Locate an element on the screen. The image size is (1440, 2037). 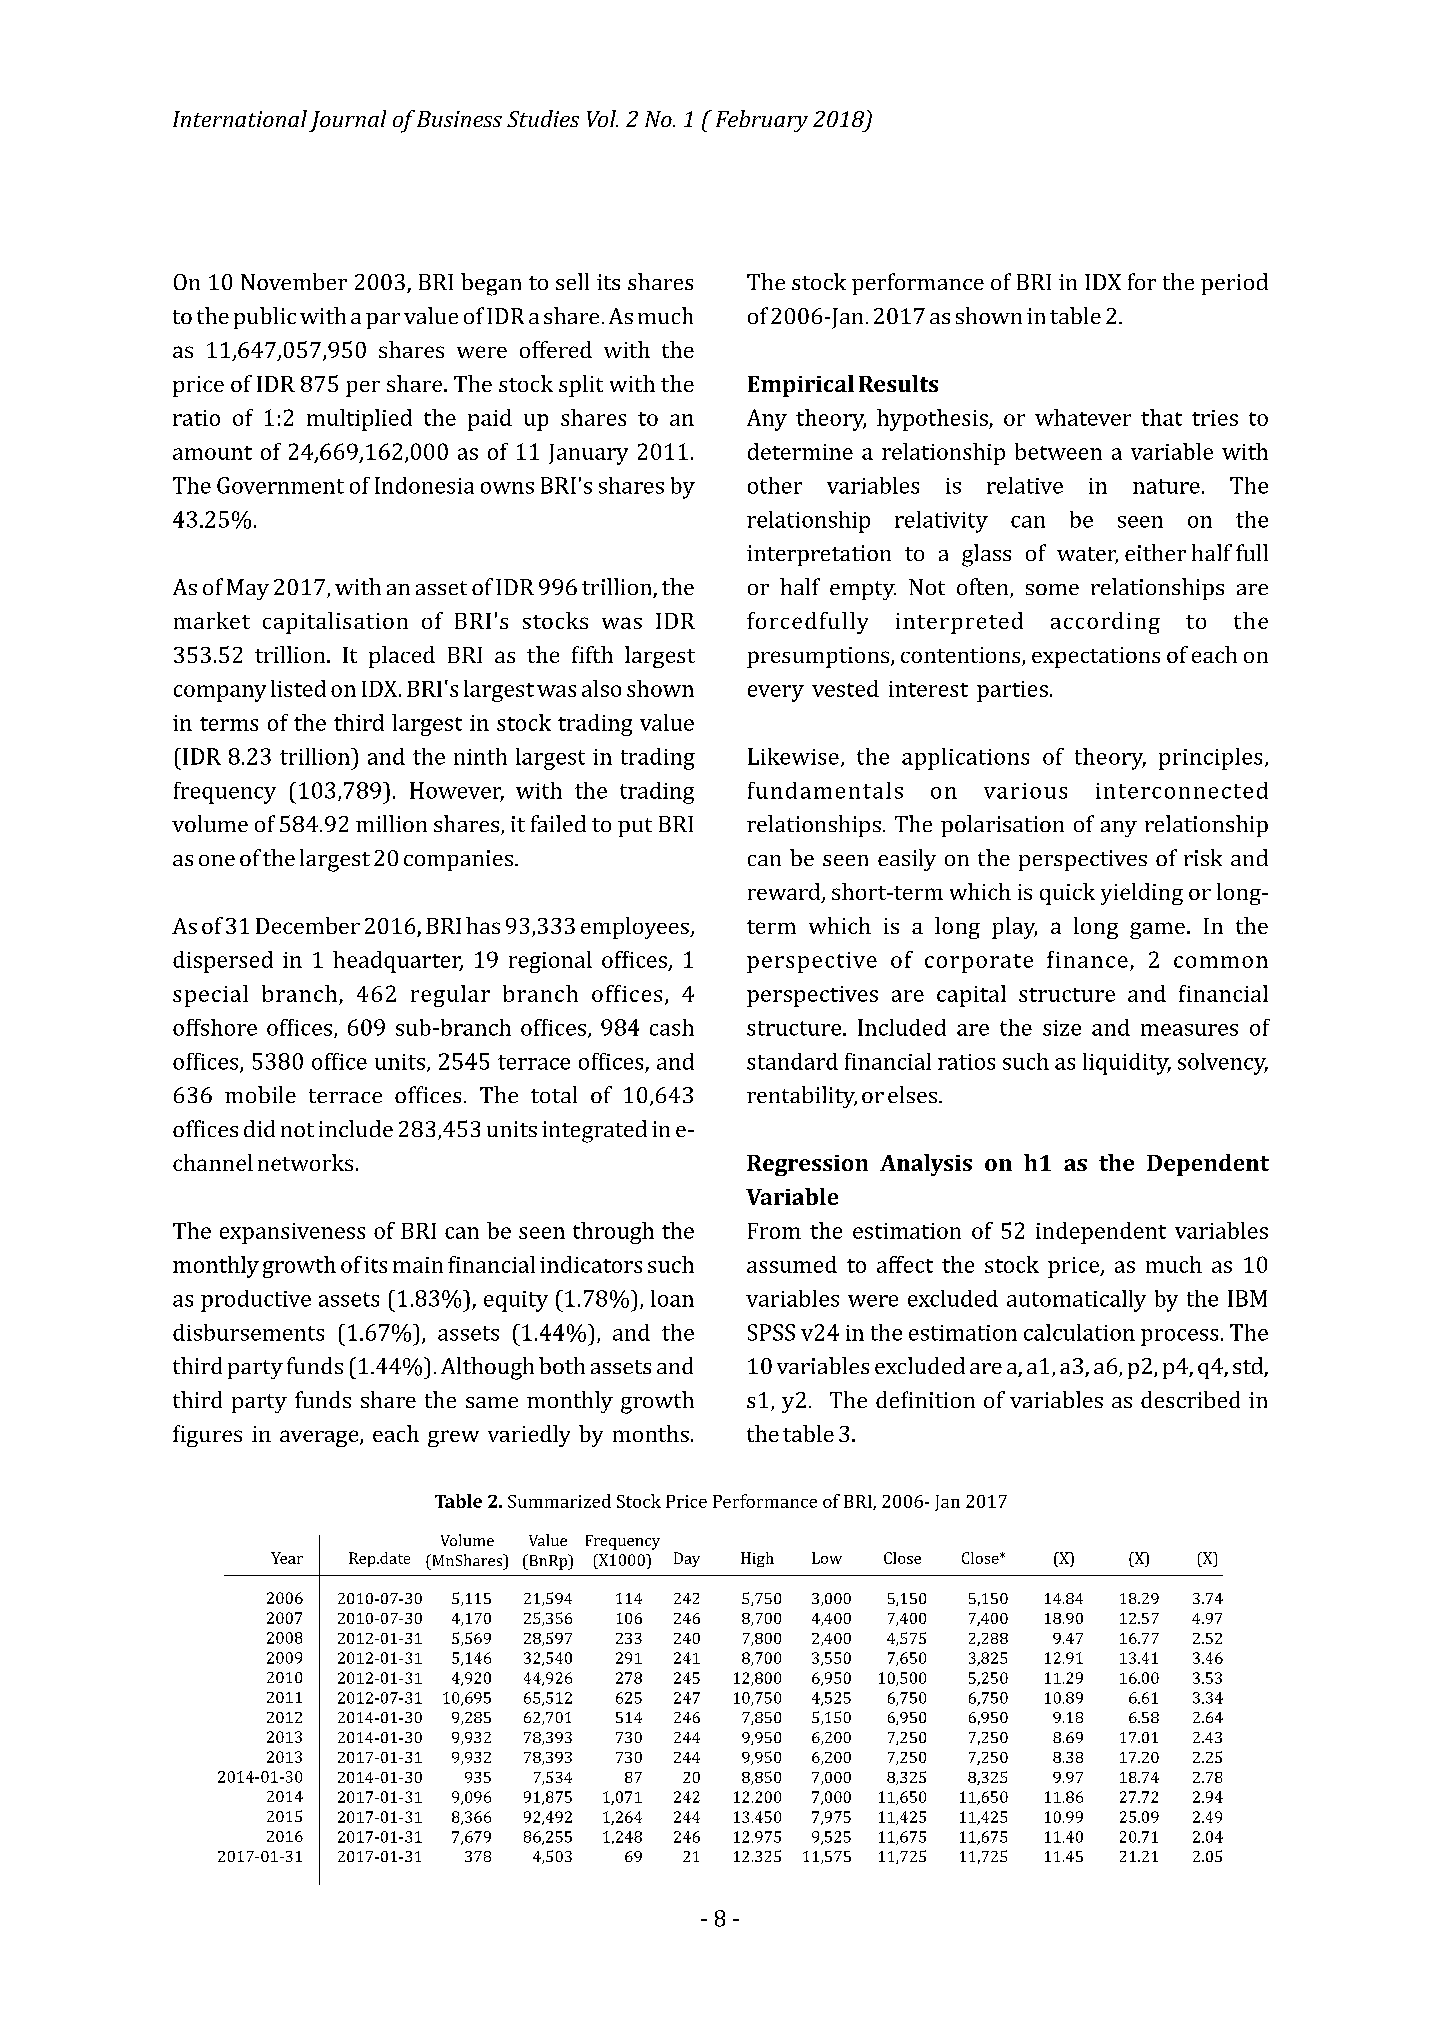
February is located at coordinates (762, 121).
